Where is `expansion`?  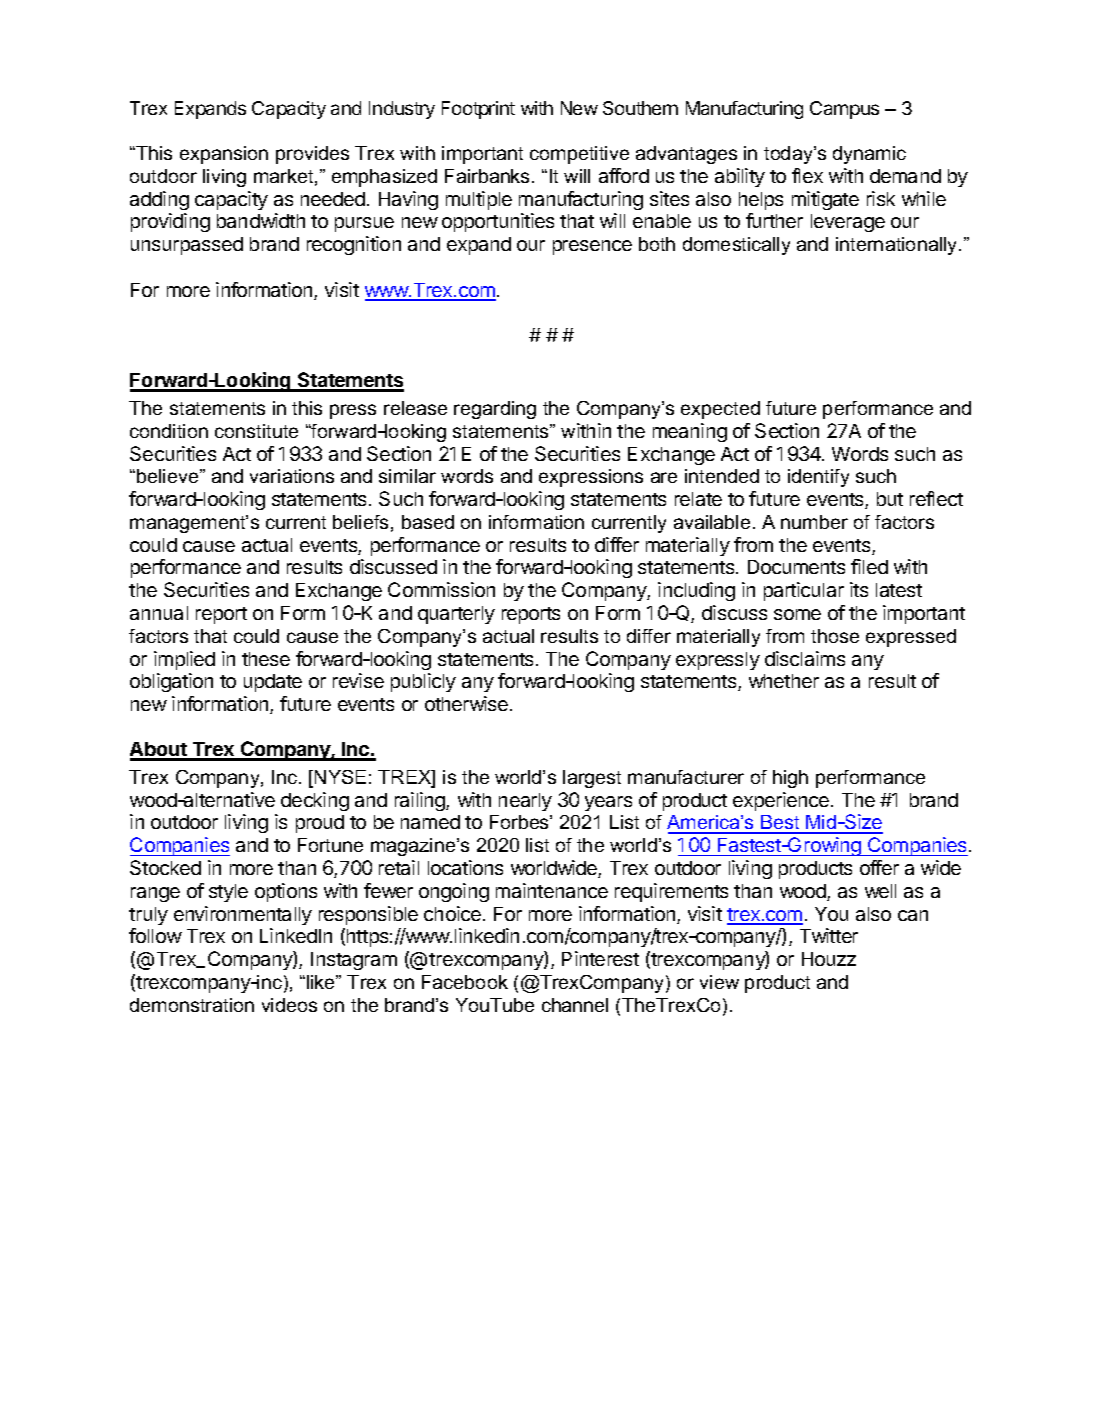 expansion is located at coordinates (224, 155).
